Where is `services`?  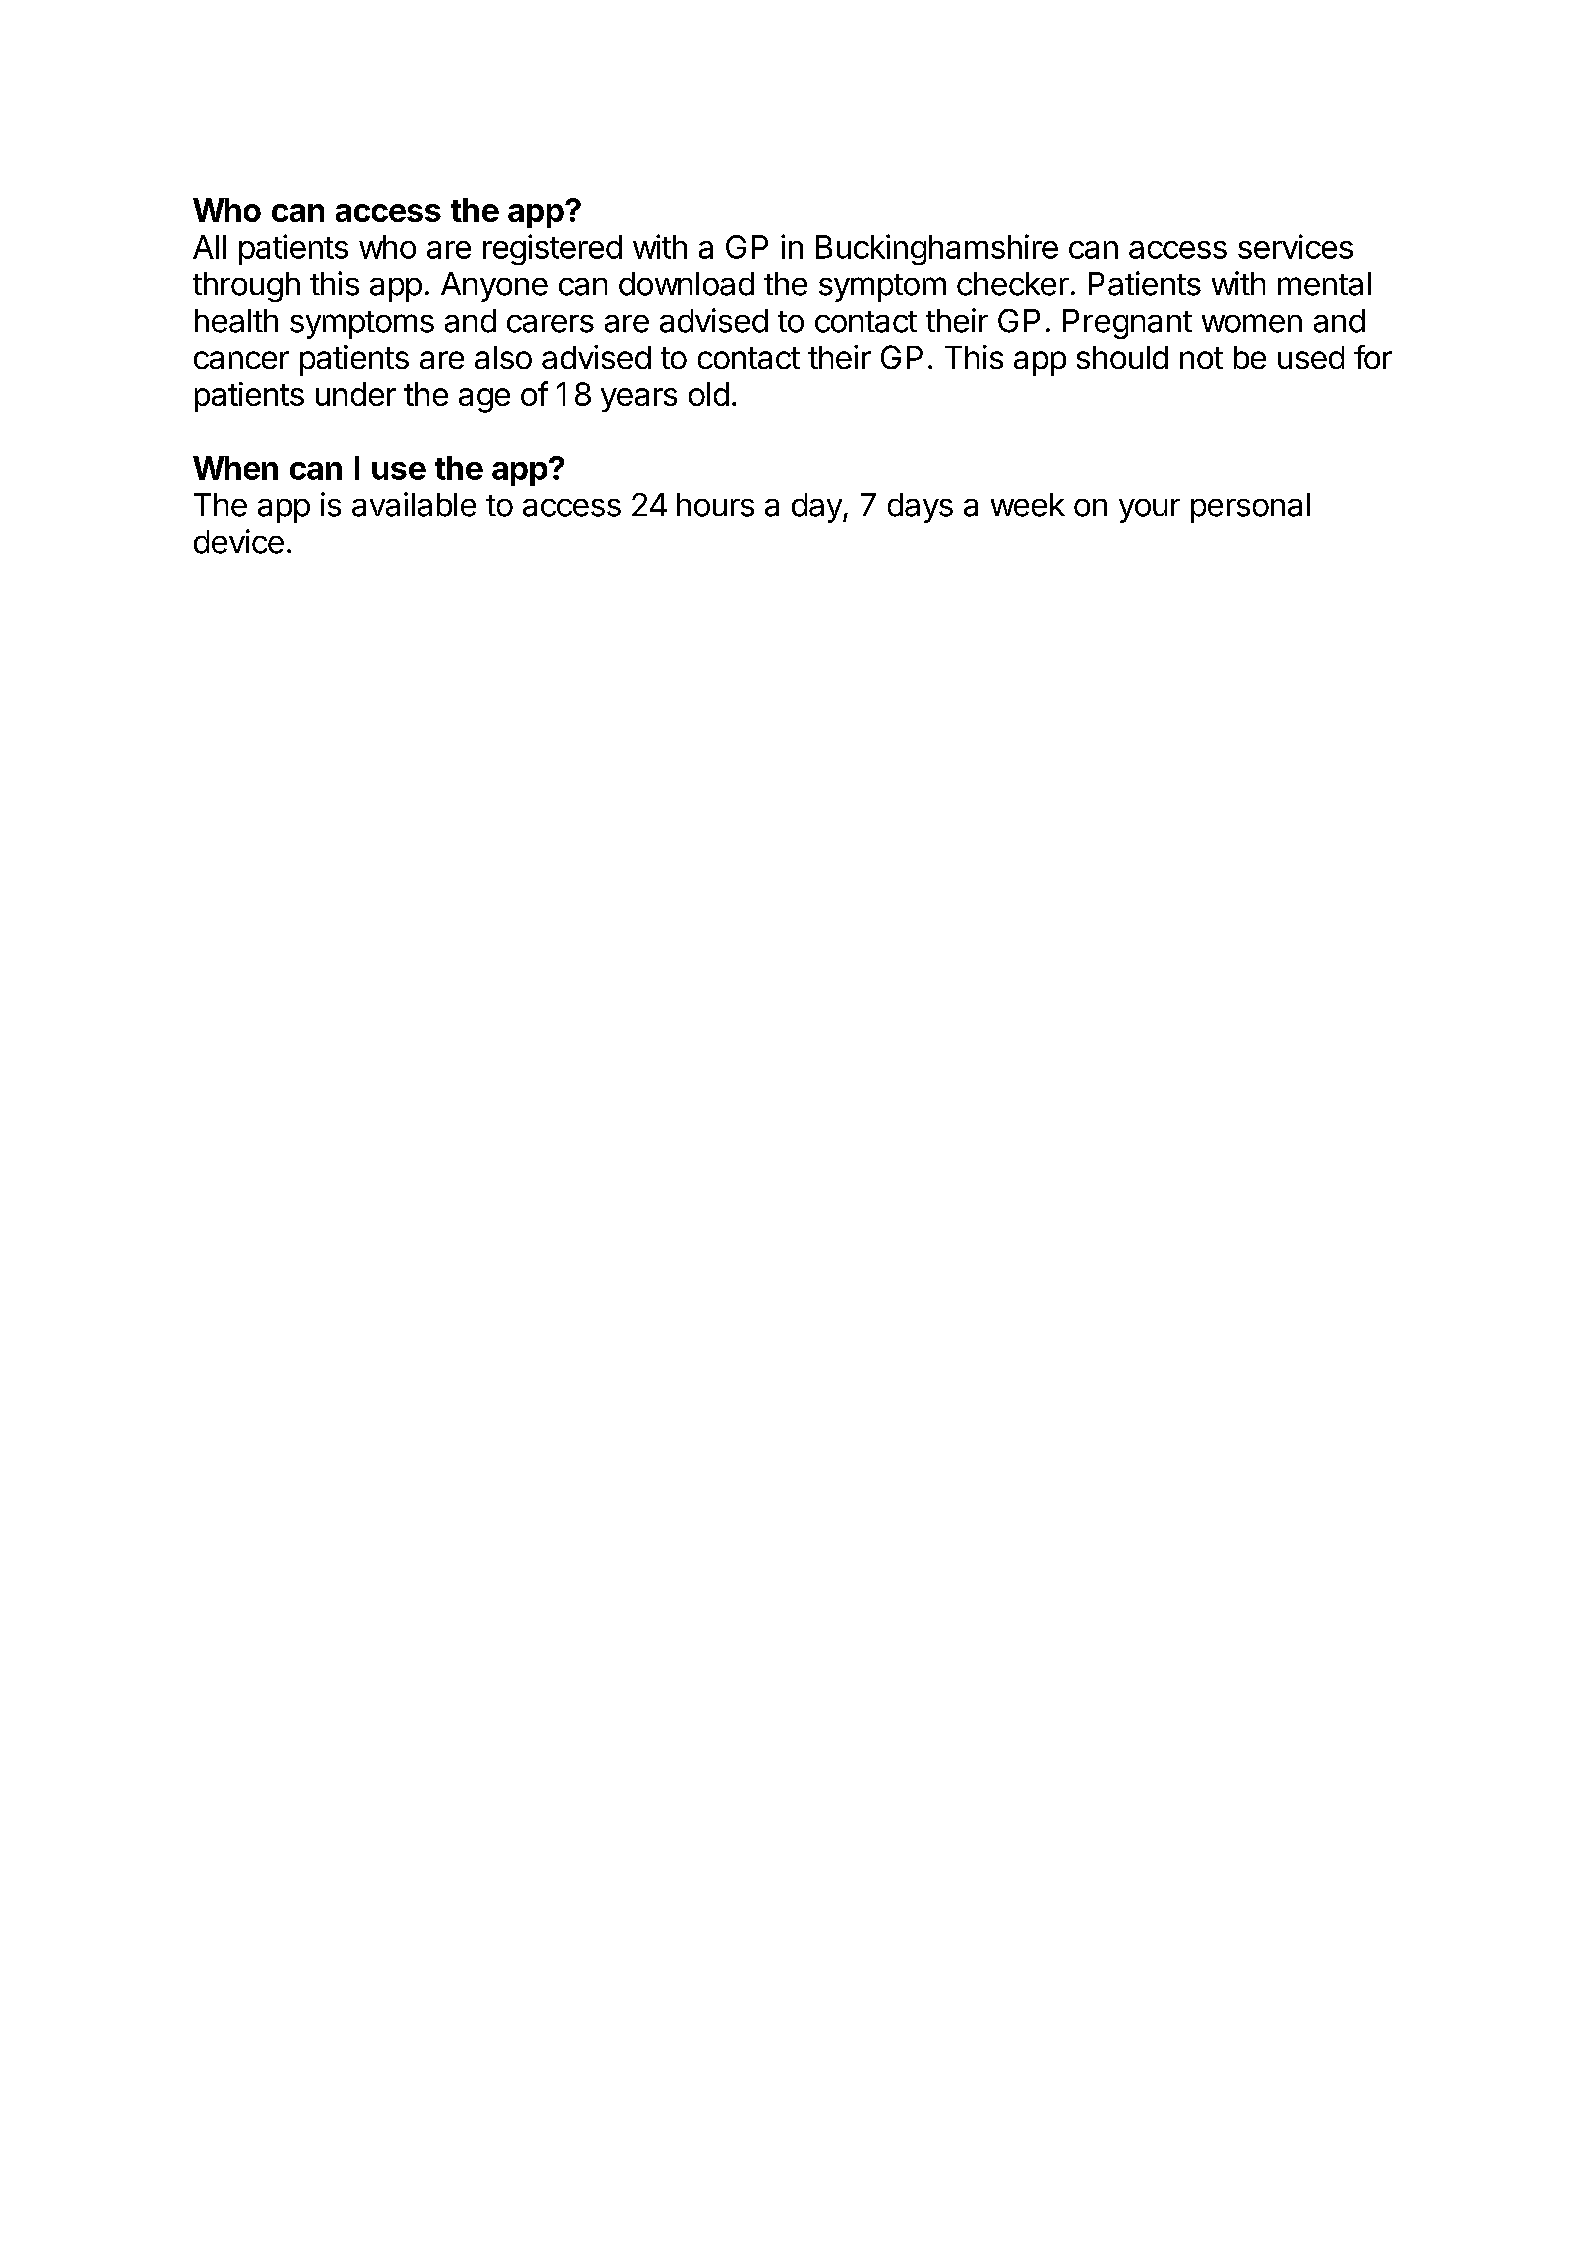 services is located at coordinates (1295, 246).
